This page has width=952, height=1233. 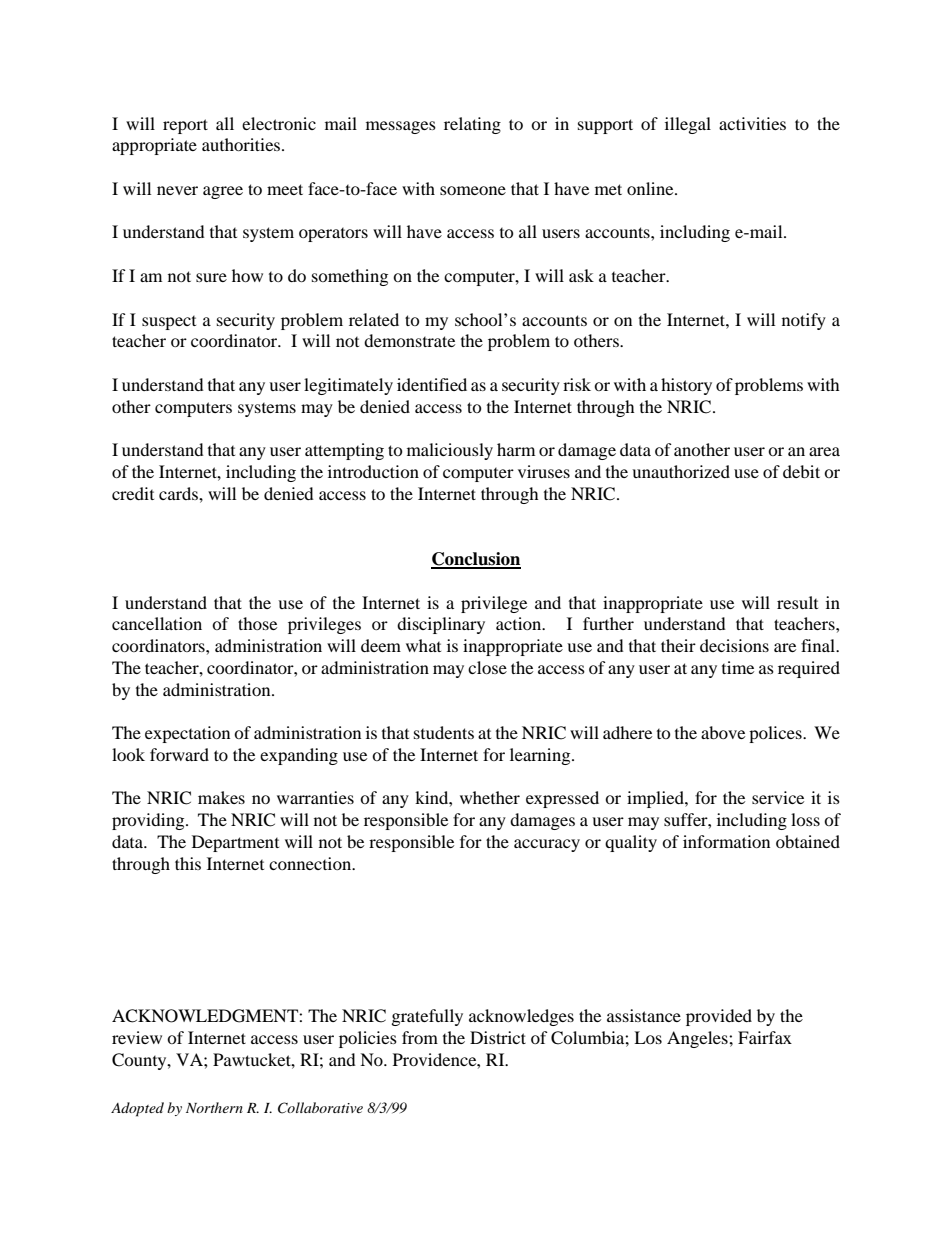 I want to click on activities, so click(x=752, y=123).
